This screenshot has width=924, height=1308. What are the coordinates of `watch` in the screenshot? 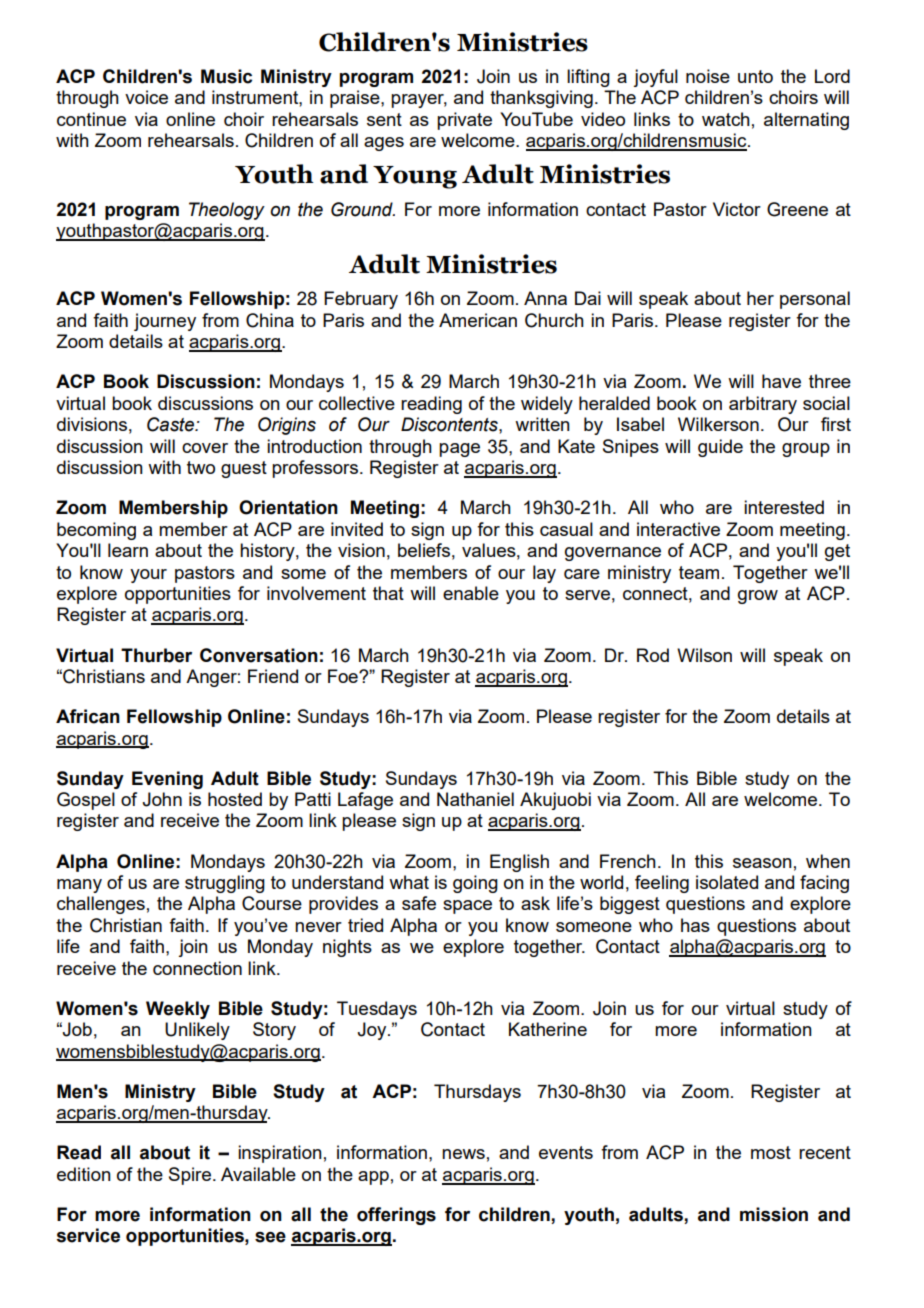 It's located at (726, 119).
